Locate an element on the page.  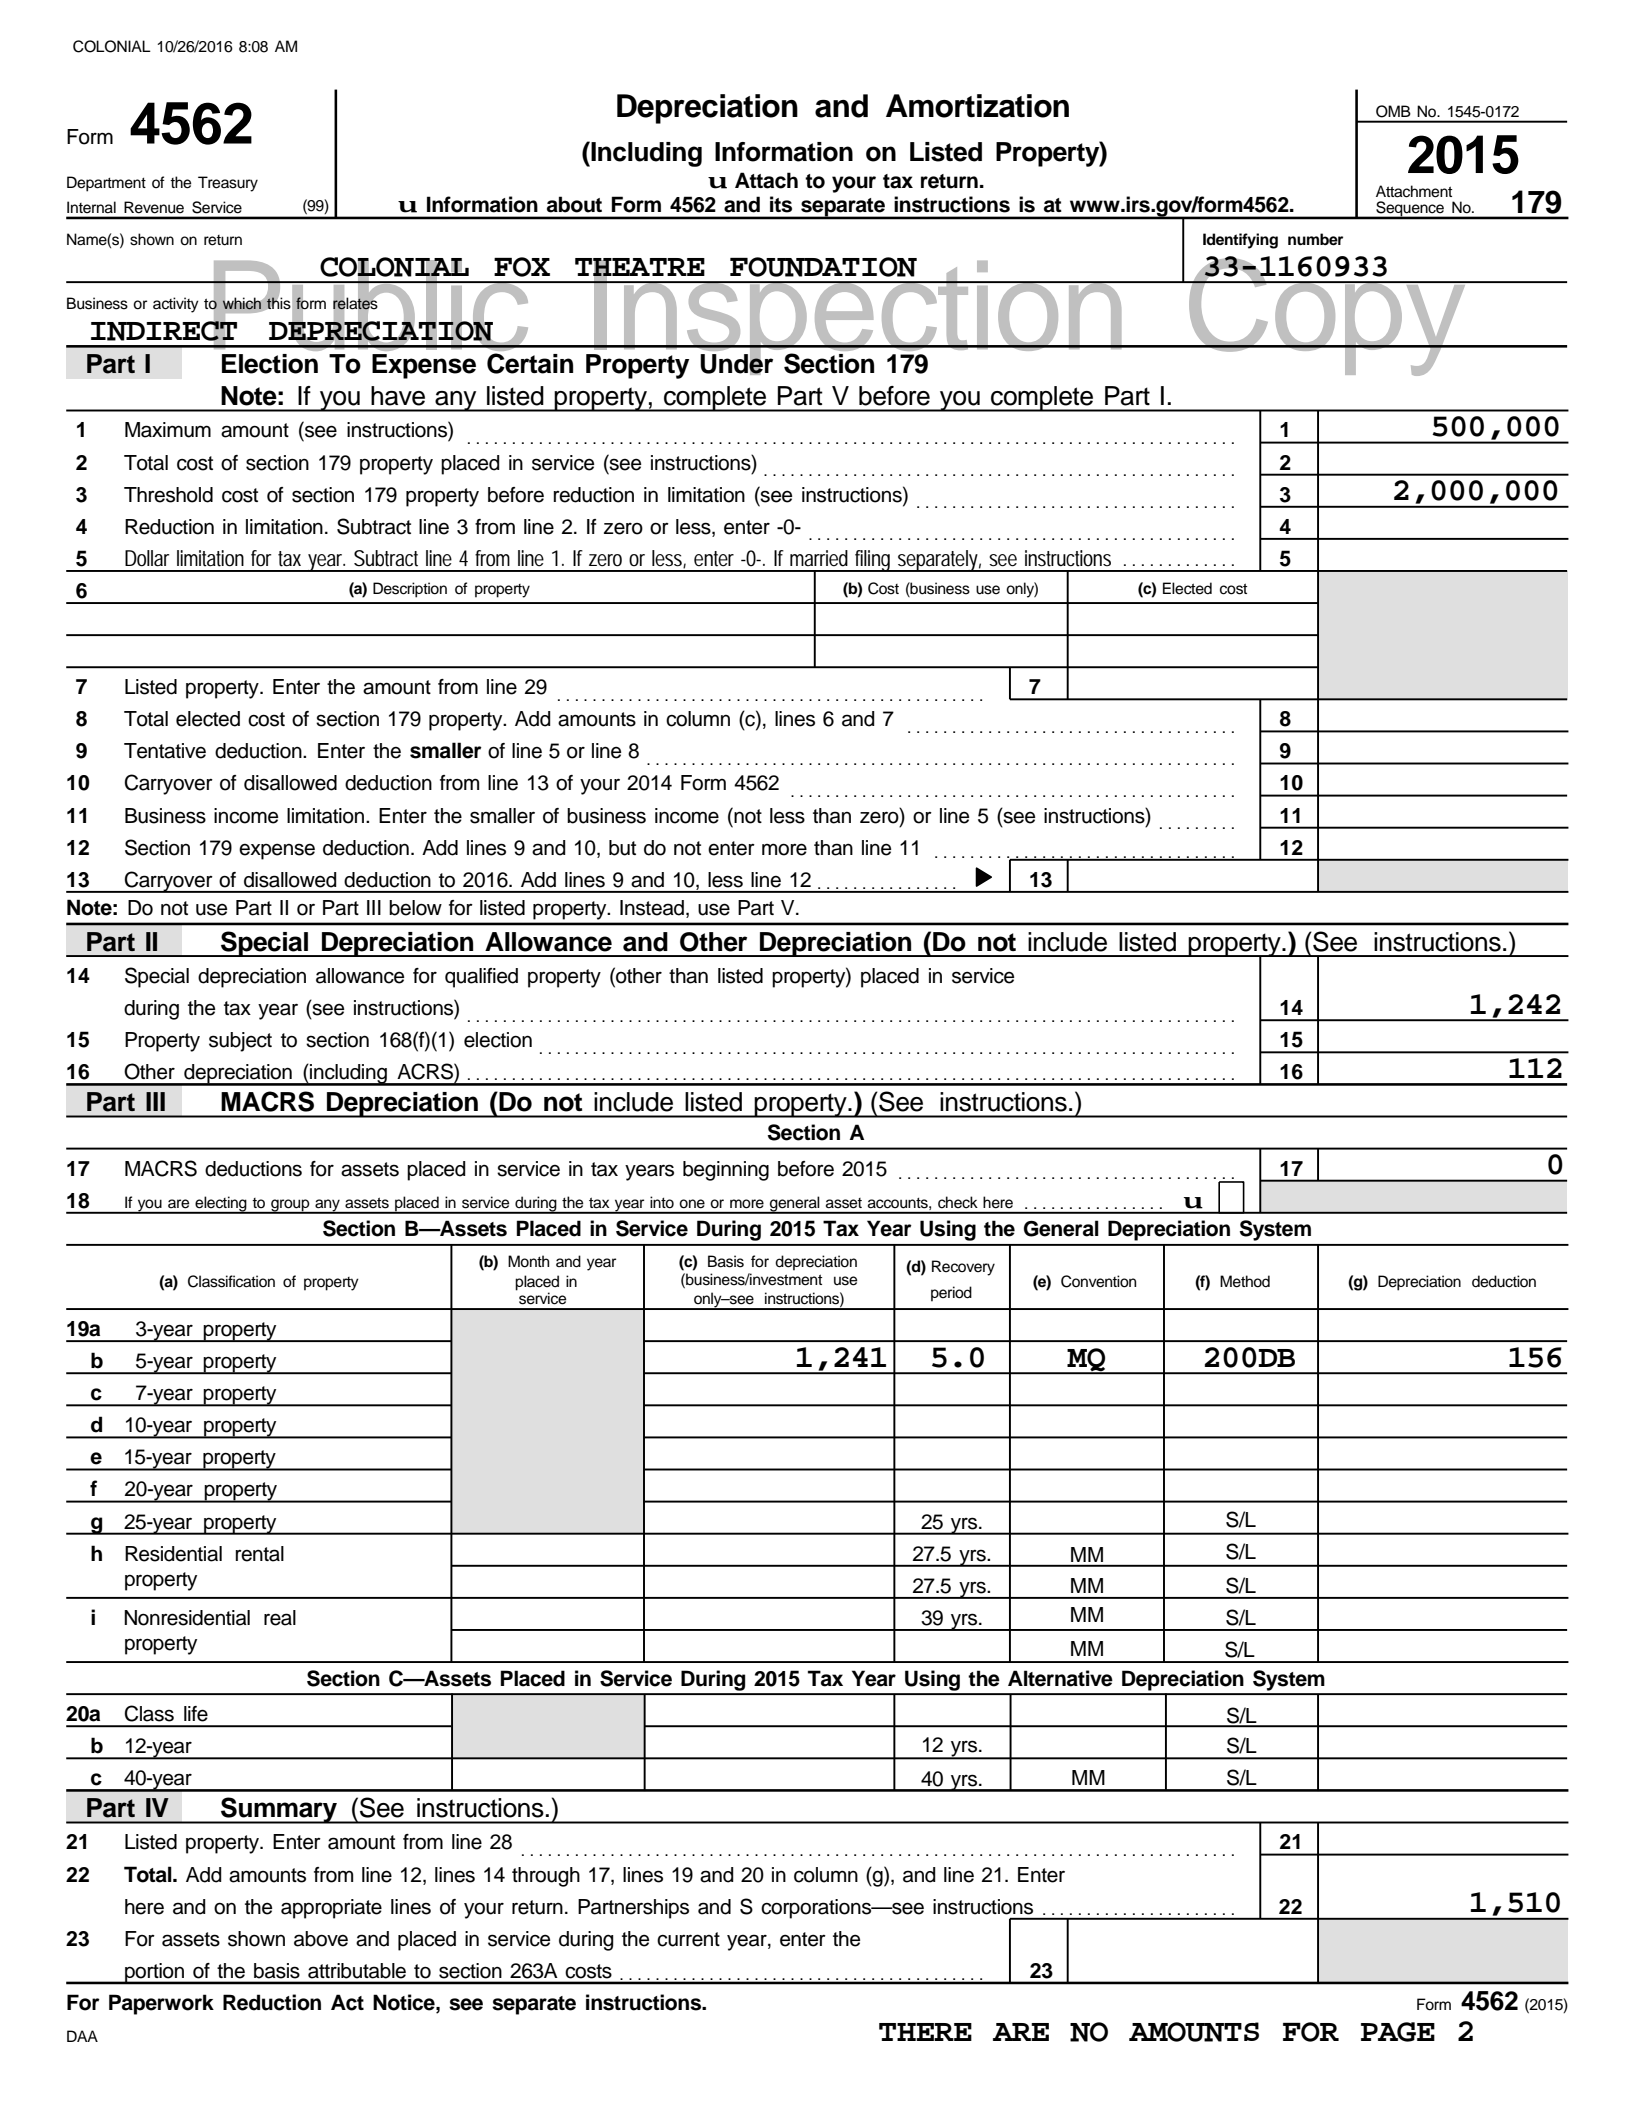
electing is located at coordinates (221, 1205).
